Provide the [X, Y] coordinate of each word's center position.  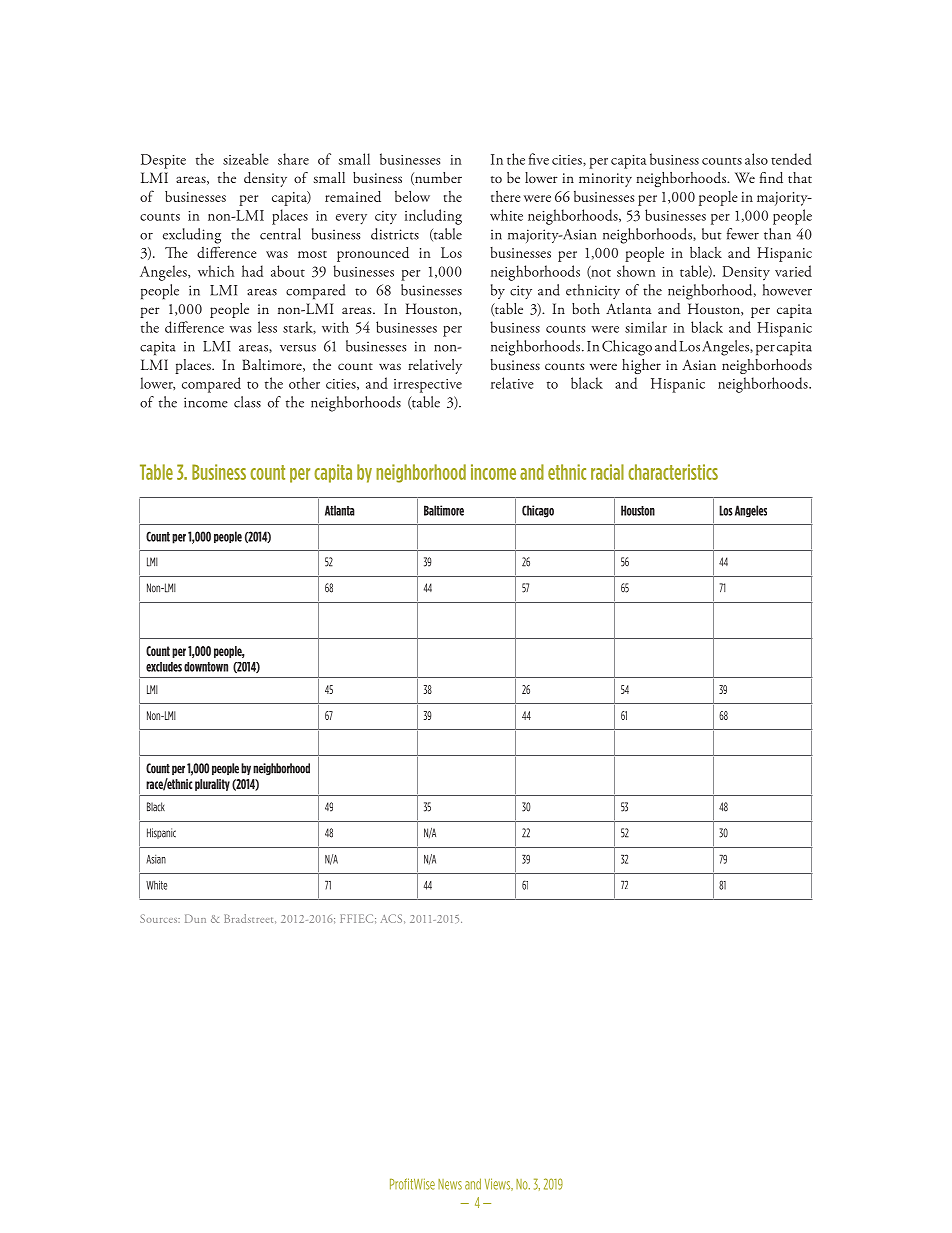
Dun [195, 918]
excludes [164, 667]
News [450, 1184]
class [247, 402]
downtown [206, 667]
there [506, 196]
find [771, 178]
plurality [212, 785]
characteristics [673, 472]
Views [499, 1184]
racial [607, 472]
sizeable [246, 159]
